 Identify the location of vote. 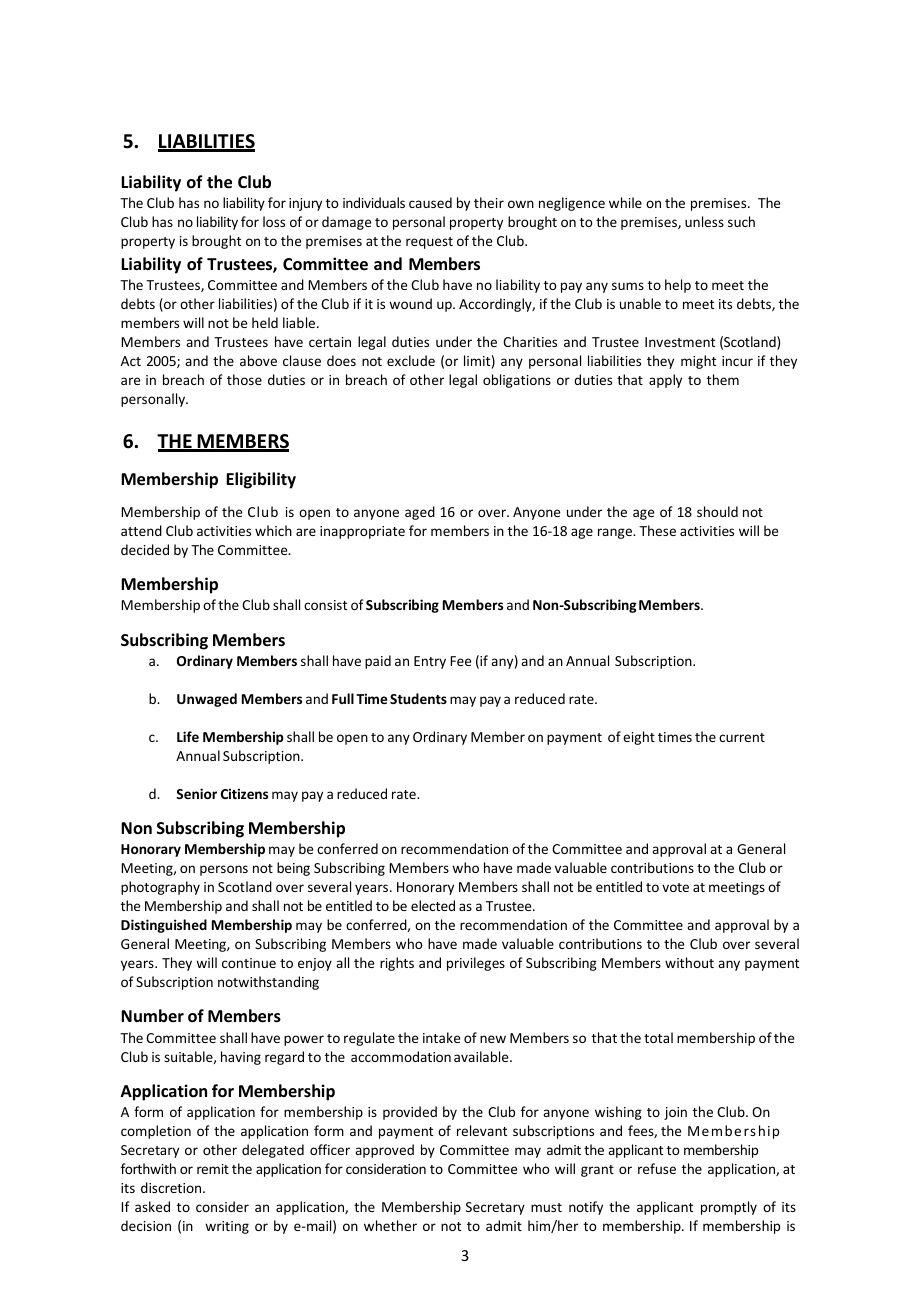
(675, 887).
